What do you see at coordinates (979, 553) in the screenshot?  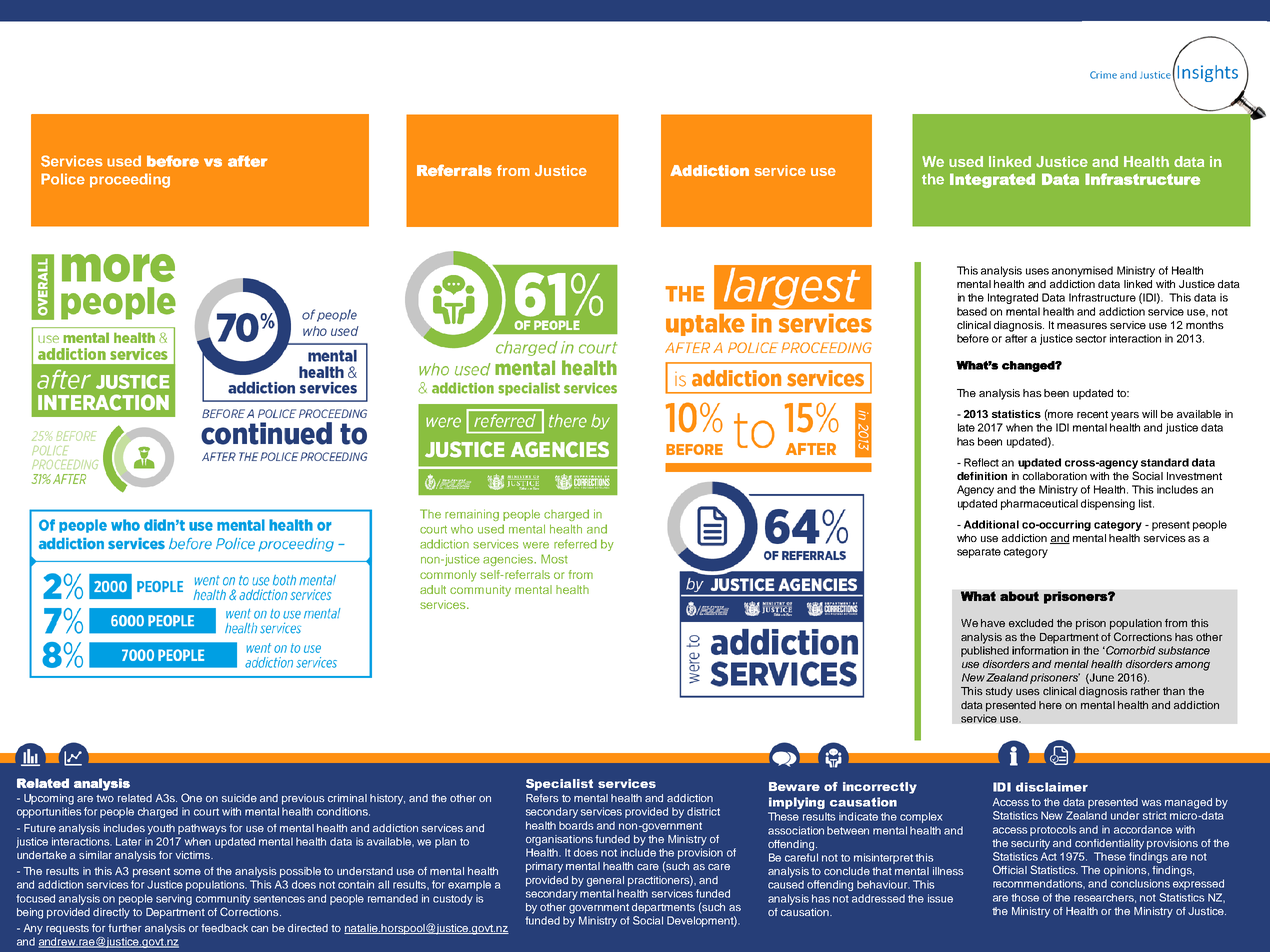 I see `separate` at bounding box center [979, 553].
